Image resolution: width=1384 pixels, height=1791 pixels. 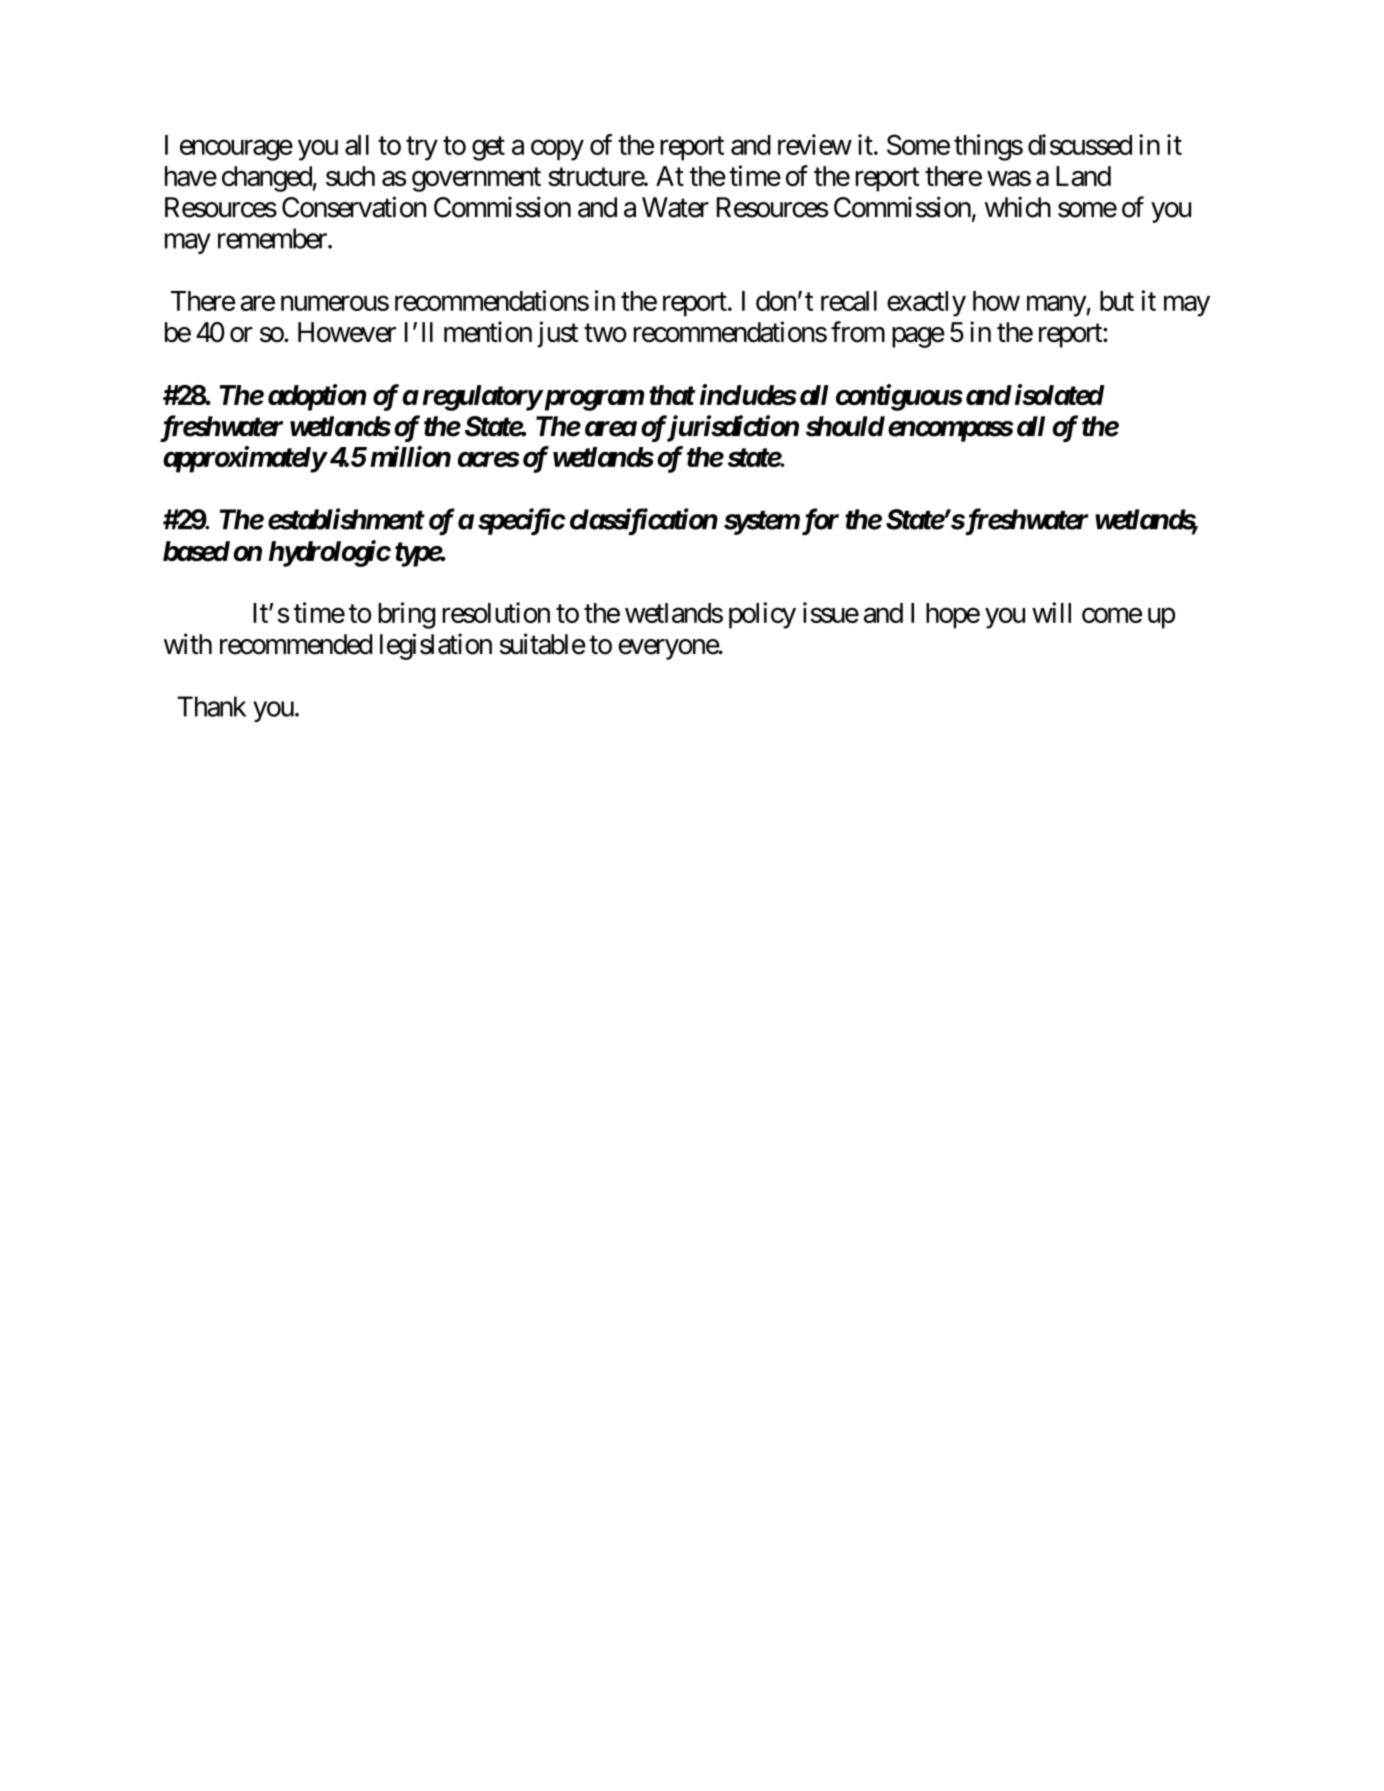 What do you see at coordinates (347, 332) in the document?
I see `However` at bounding box center [347, 332].
